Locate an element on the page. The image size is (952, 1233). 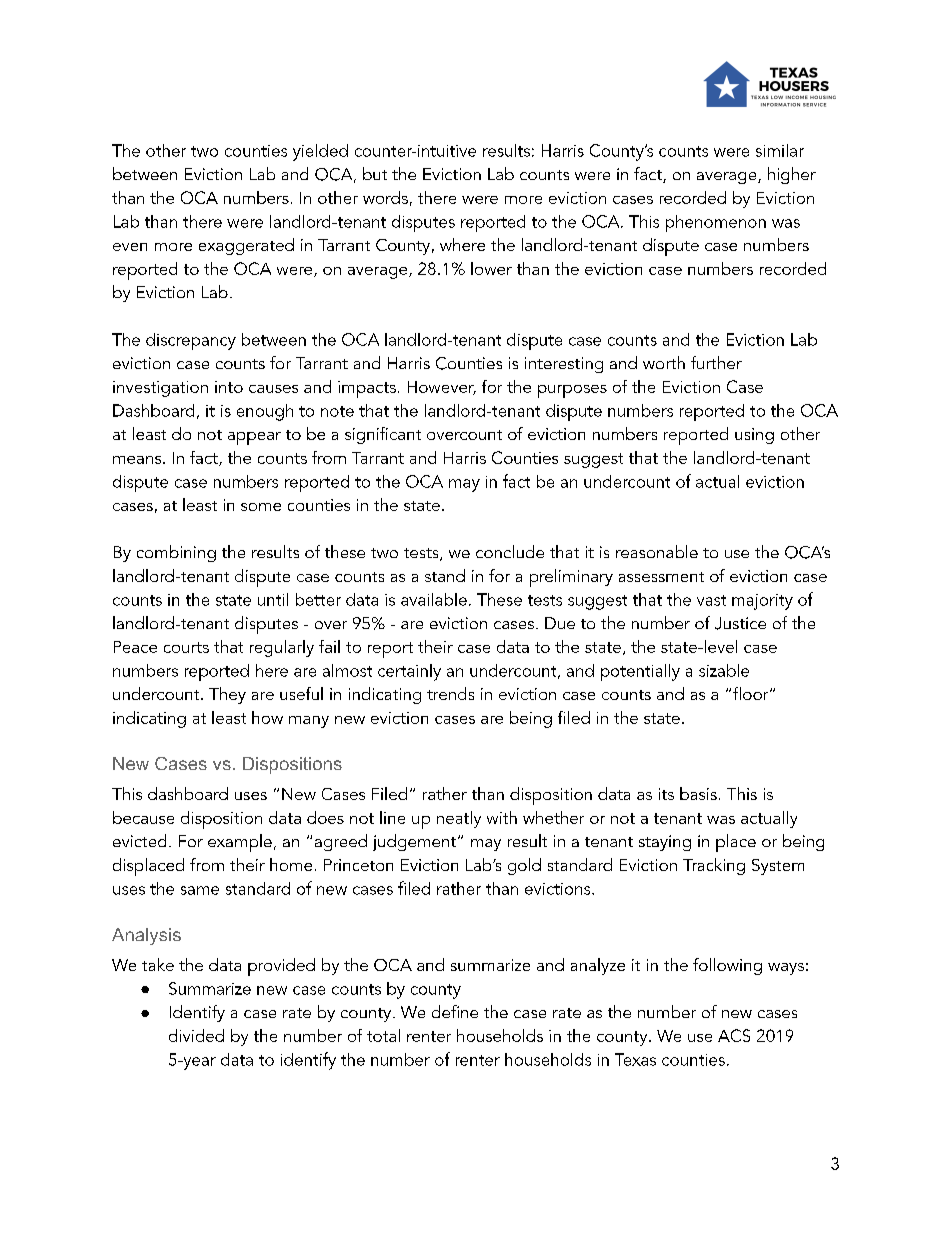
ACS is located at coordinates (734, 1035).
